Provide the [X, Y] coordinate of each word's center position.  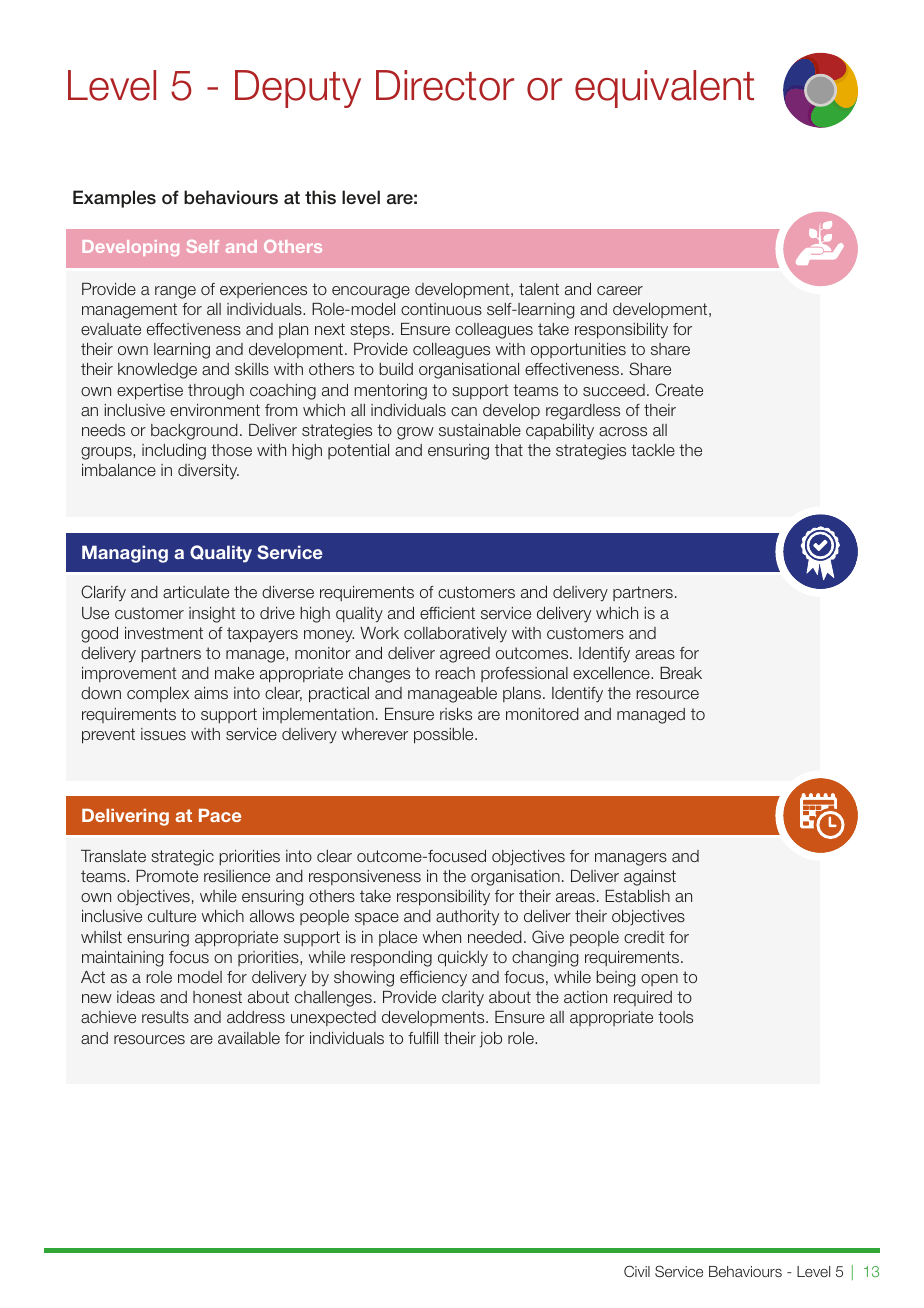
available [249, 1038]
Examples [114, 199]
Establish [637, 896]
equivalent [664, 89]
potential [358, 451]
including [174, 452]
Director [445, 85]
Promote [167, 876]
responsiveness [365, 877]
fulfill [423, 1038]
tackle [653, 450]
